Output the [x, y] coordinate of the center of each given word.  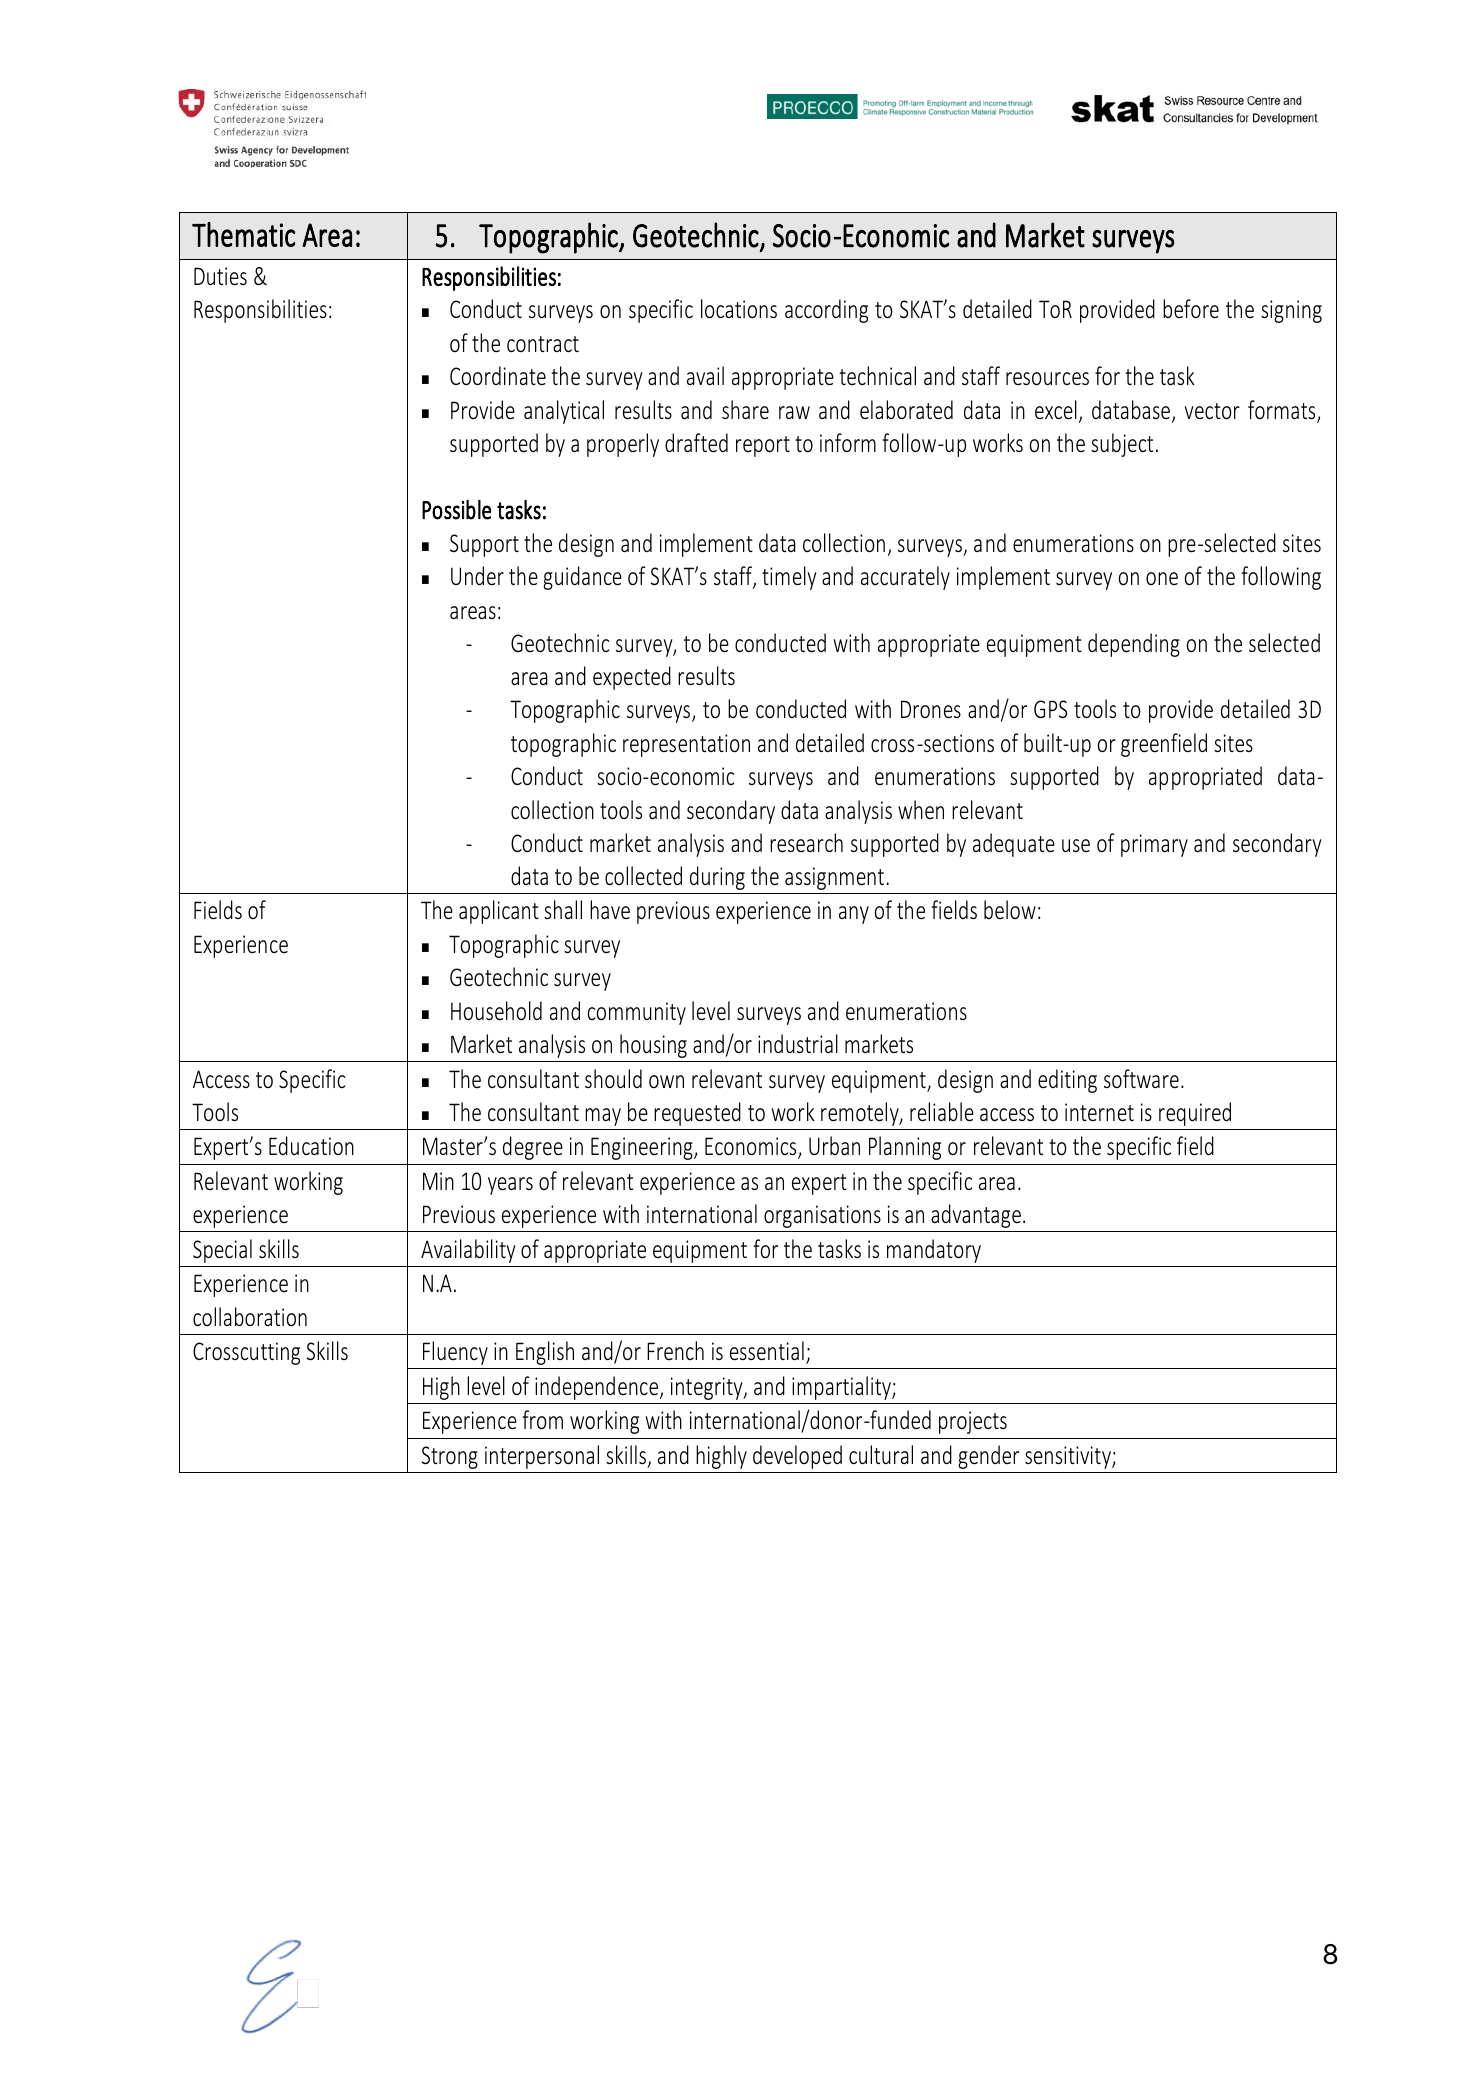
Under [477, 576]
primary [1154, 845]
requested [697, 1114]
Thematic [243, 234]
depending [1134, 645]
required [1195, 1114]
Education [311, 1145]
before [1191, 309]
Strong [450, 1457]
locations [739, 309]
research [806, 842]
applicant [499, 912]
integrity [708, 1388]
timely [789, 578]
